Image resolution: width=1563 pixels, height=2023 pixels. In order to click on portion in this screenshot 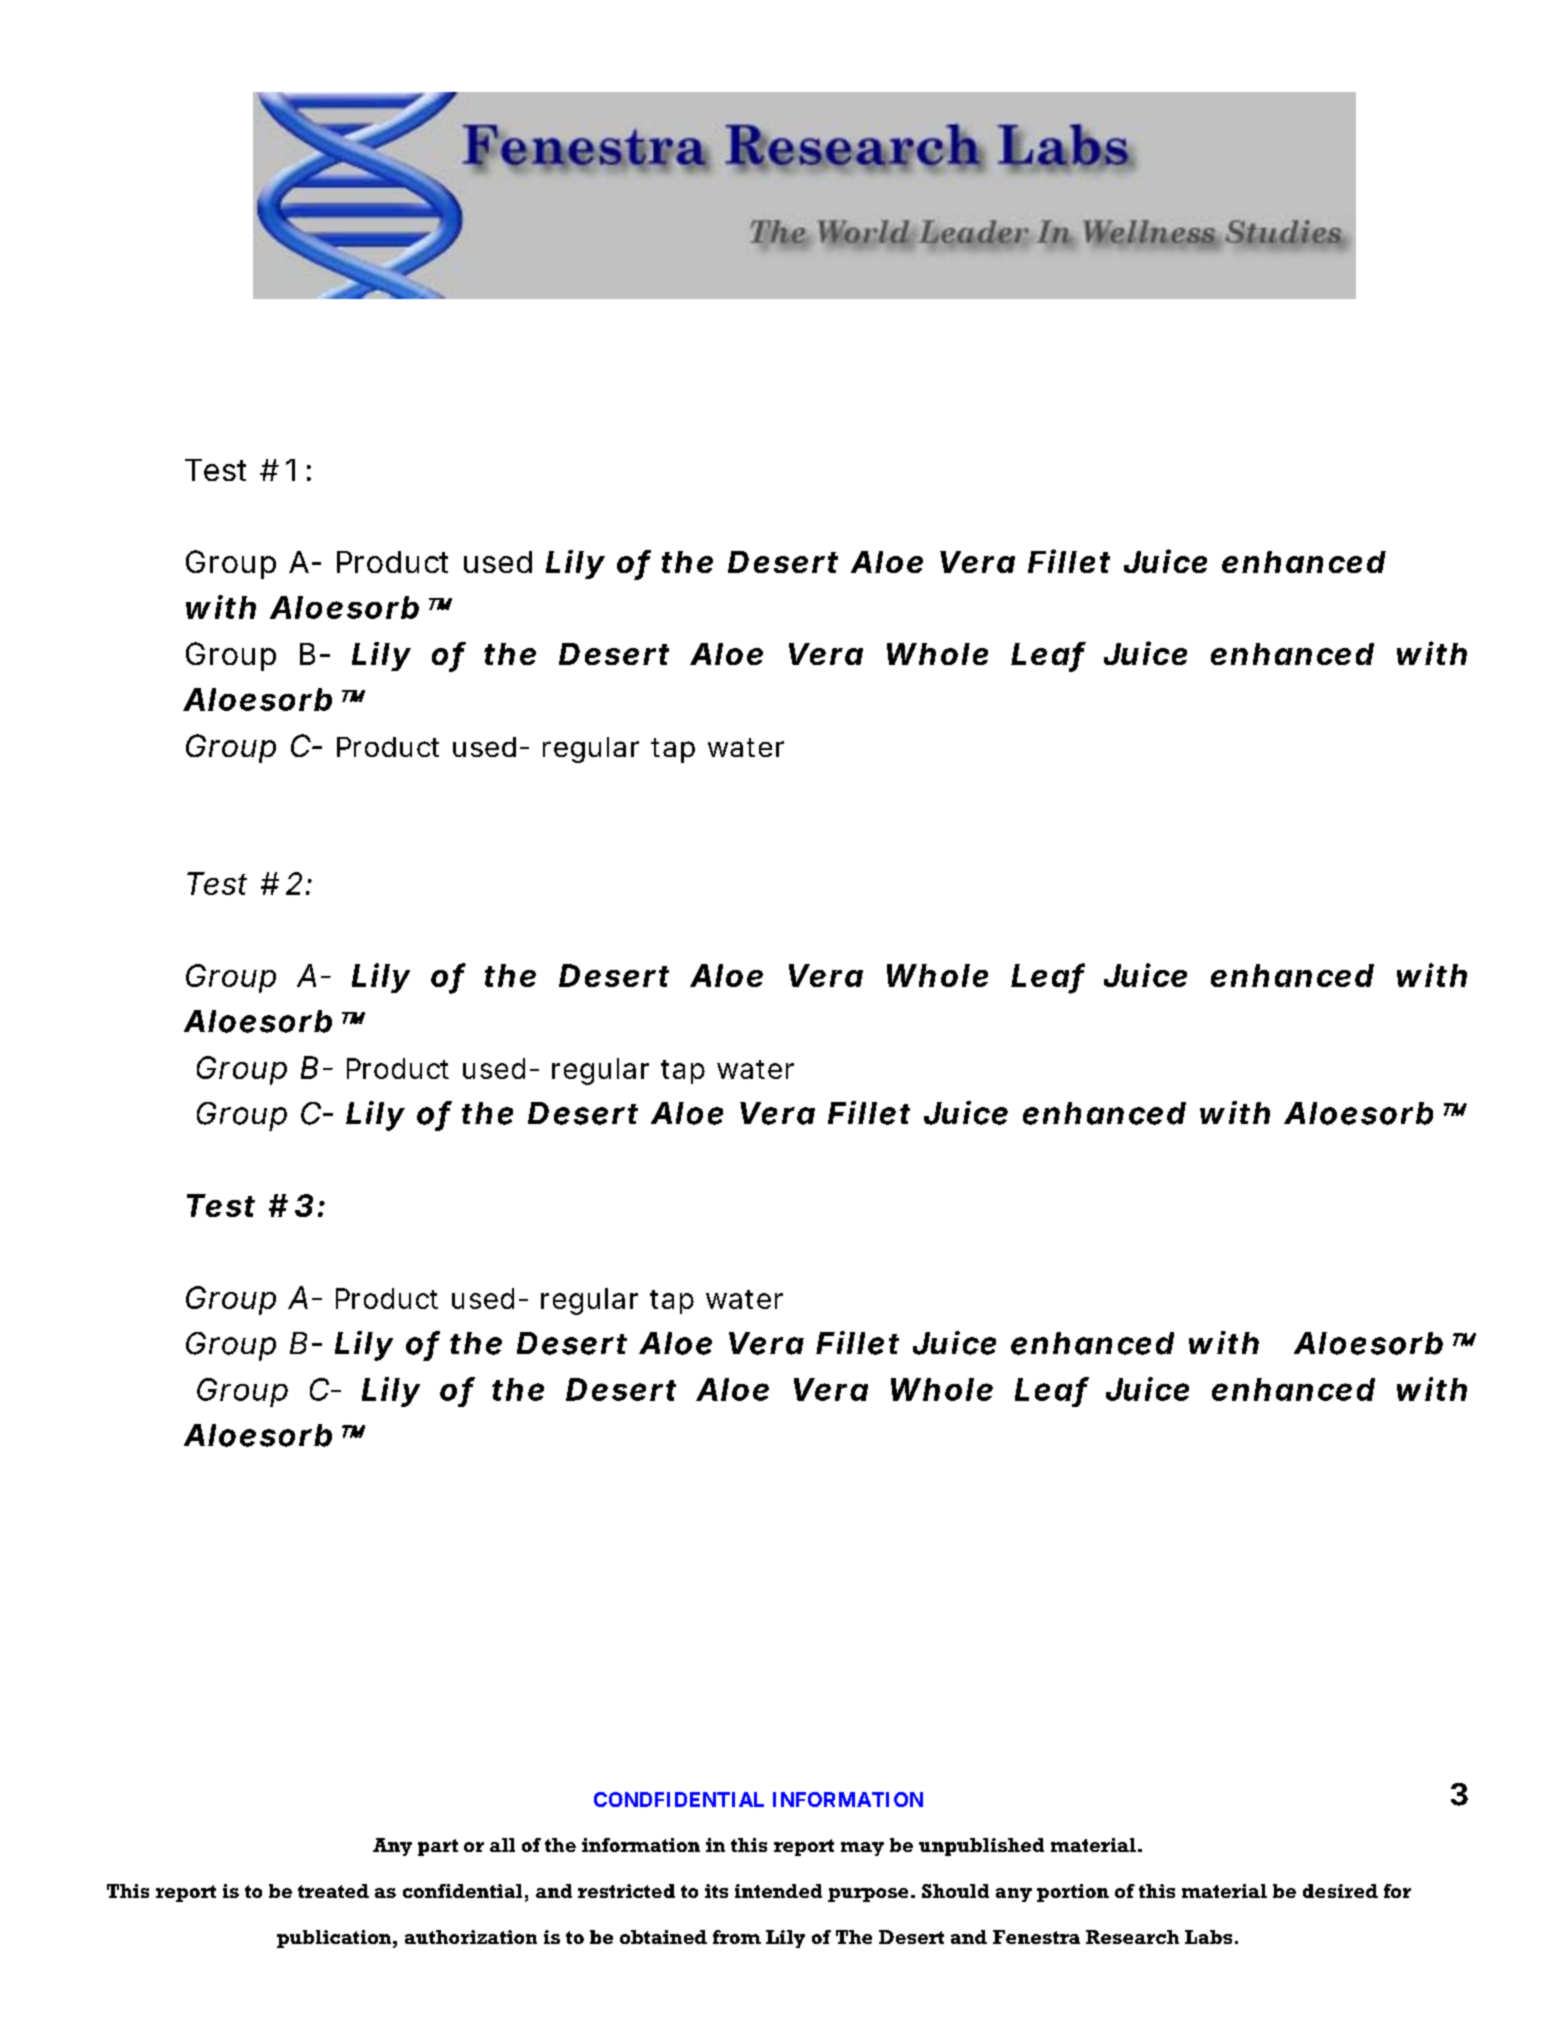, I will do `click(1073, 1893)`.
